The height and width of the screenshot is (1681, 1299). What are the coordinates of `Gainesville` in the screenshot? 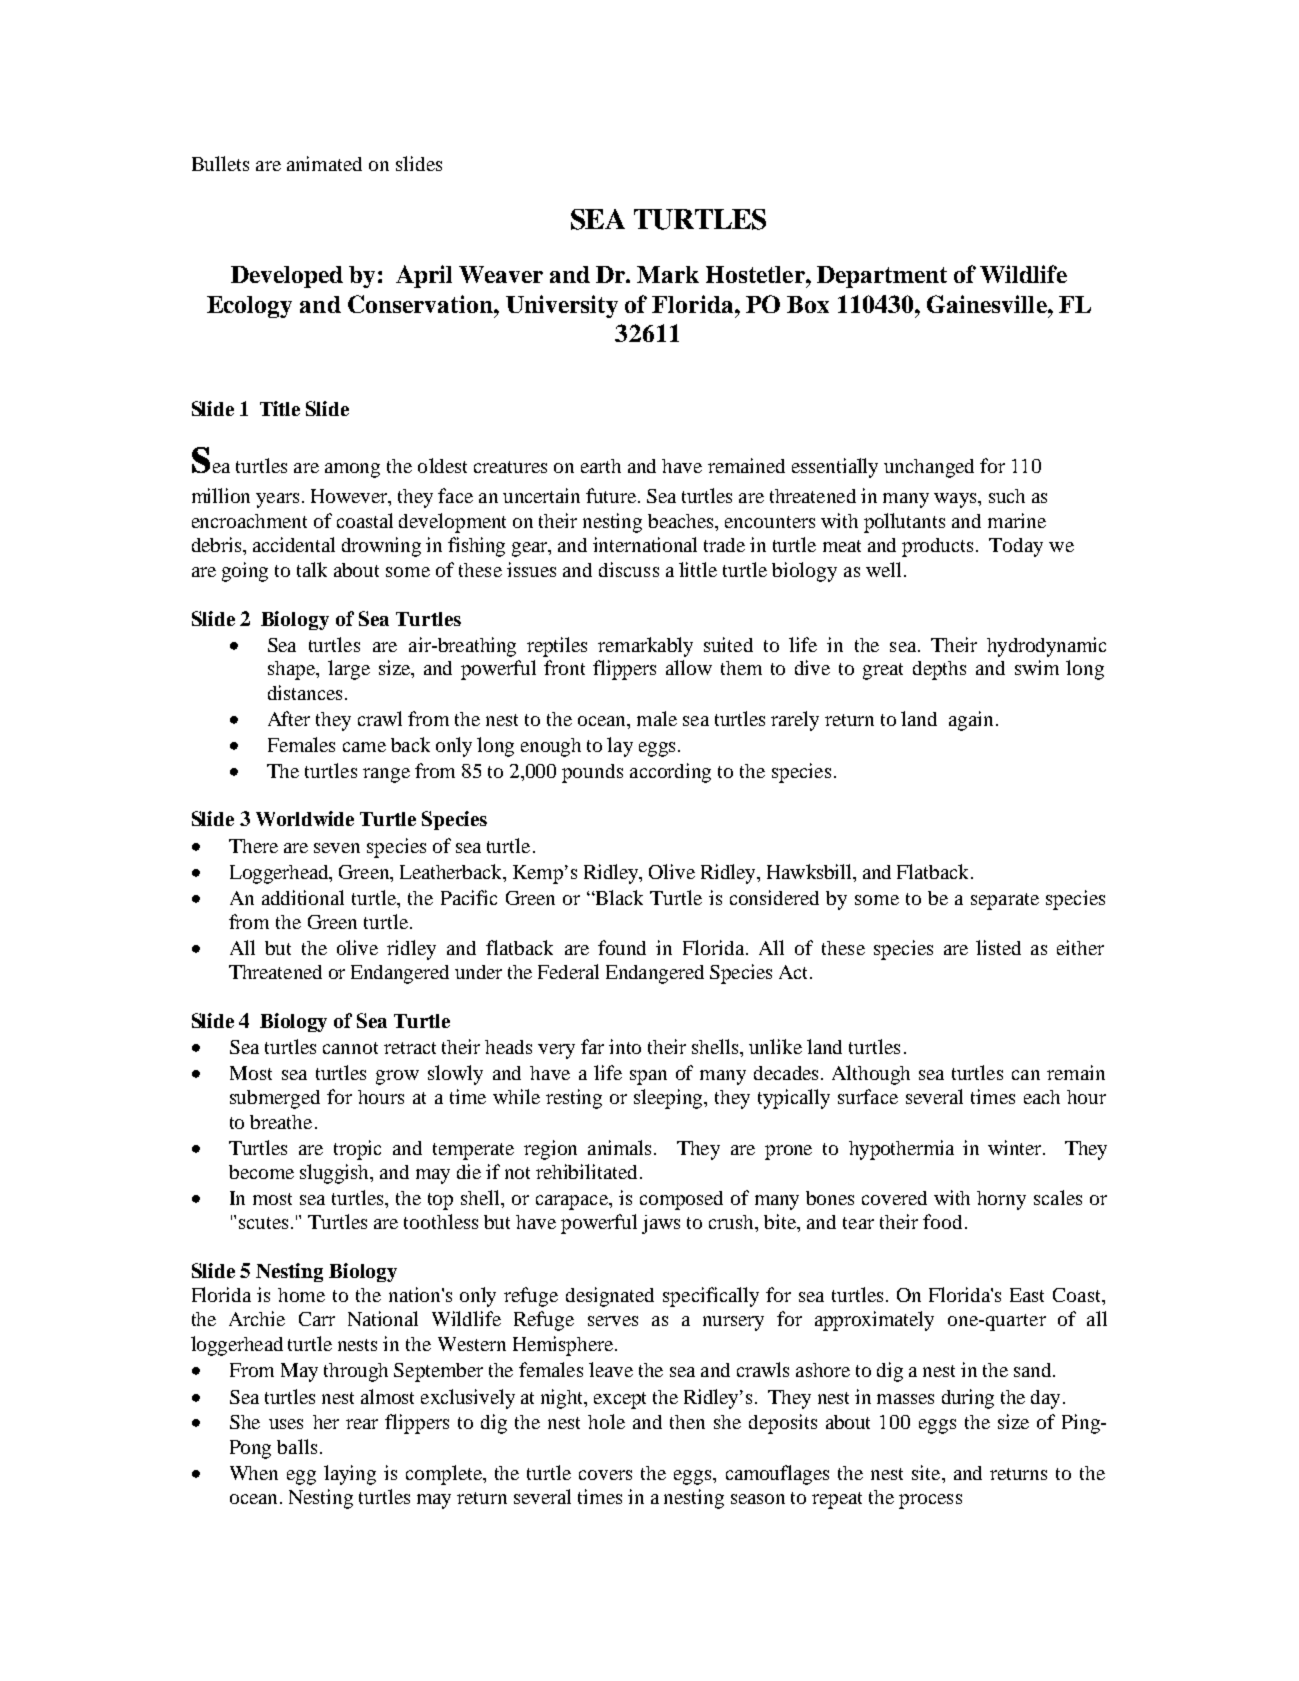 It's located at (988, 304).
